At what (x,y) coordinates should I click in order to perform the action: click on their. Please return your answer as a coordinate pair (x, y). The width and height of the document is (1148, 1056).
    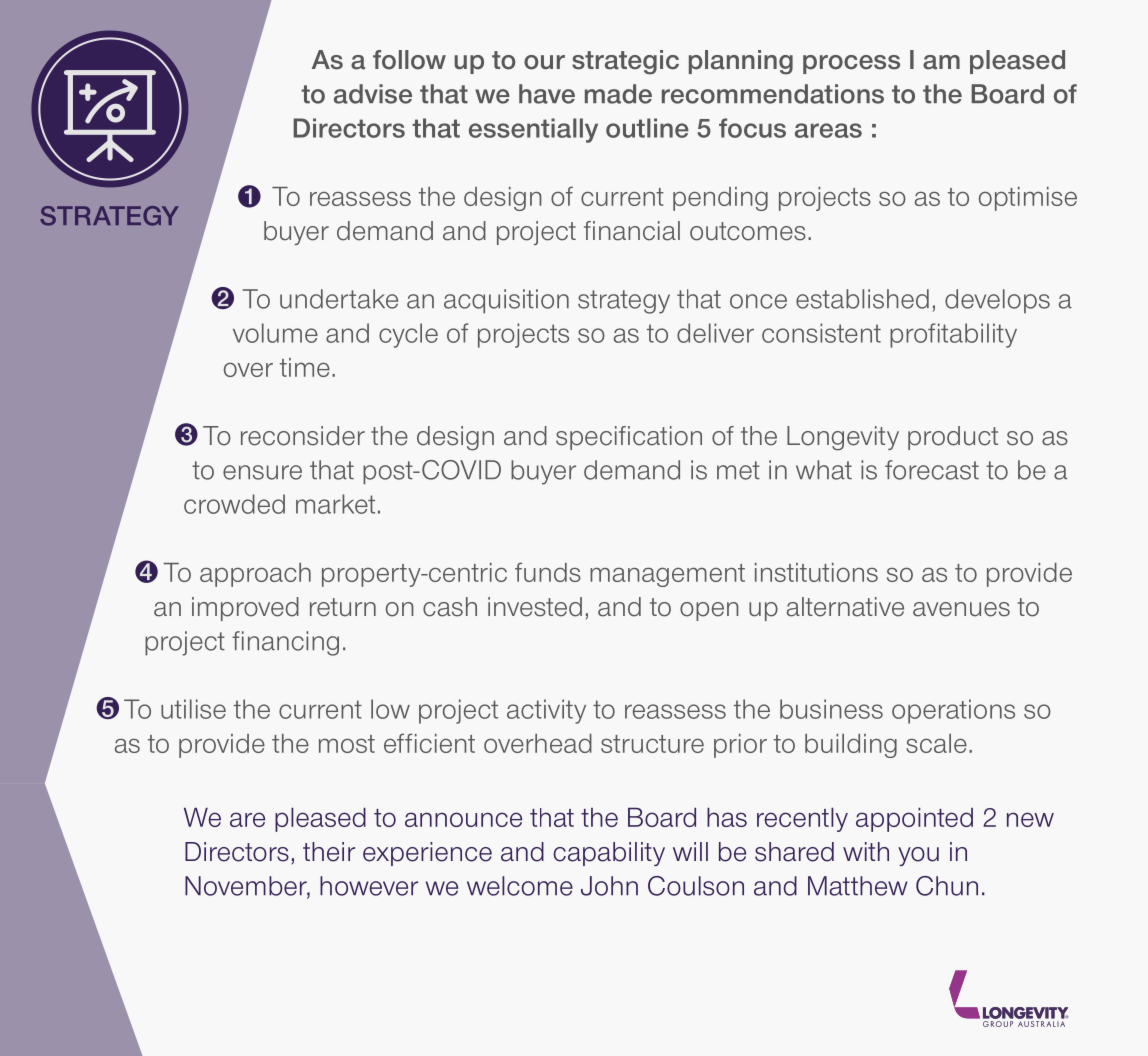
    Looking at the image, I should click on (329, 852).
